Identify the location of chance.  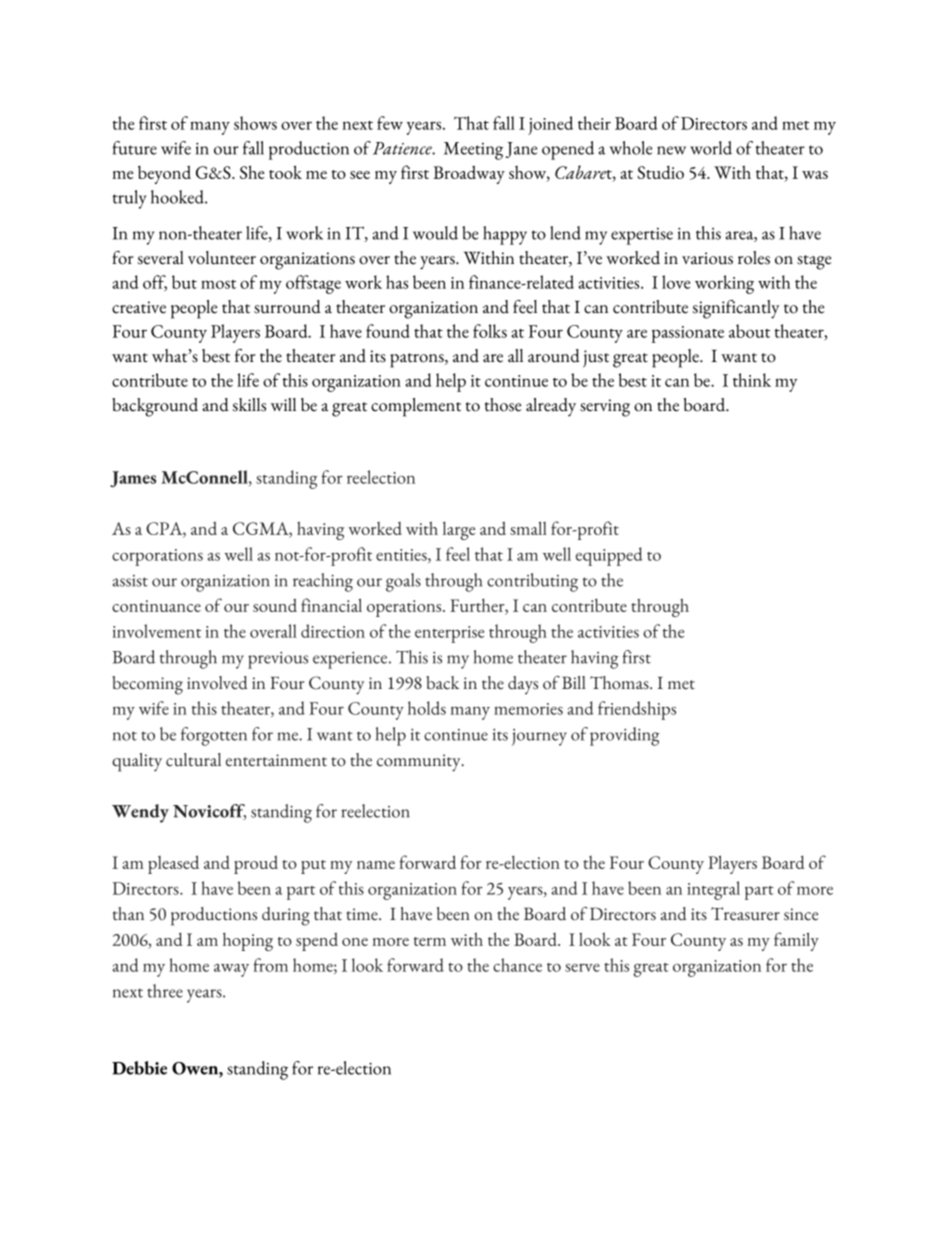
(517, 965).
